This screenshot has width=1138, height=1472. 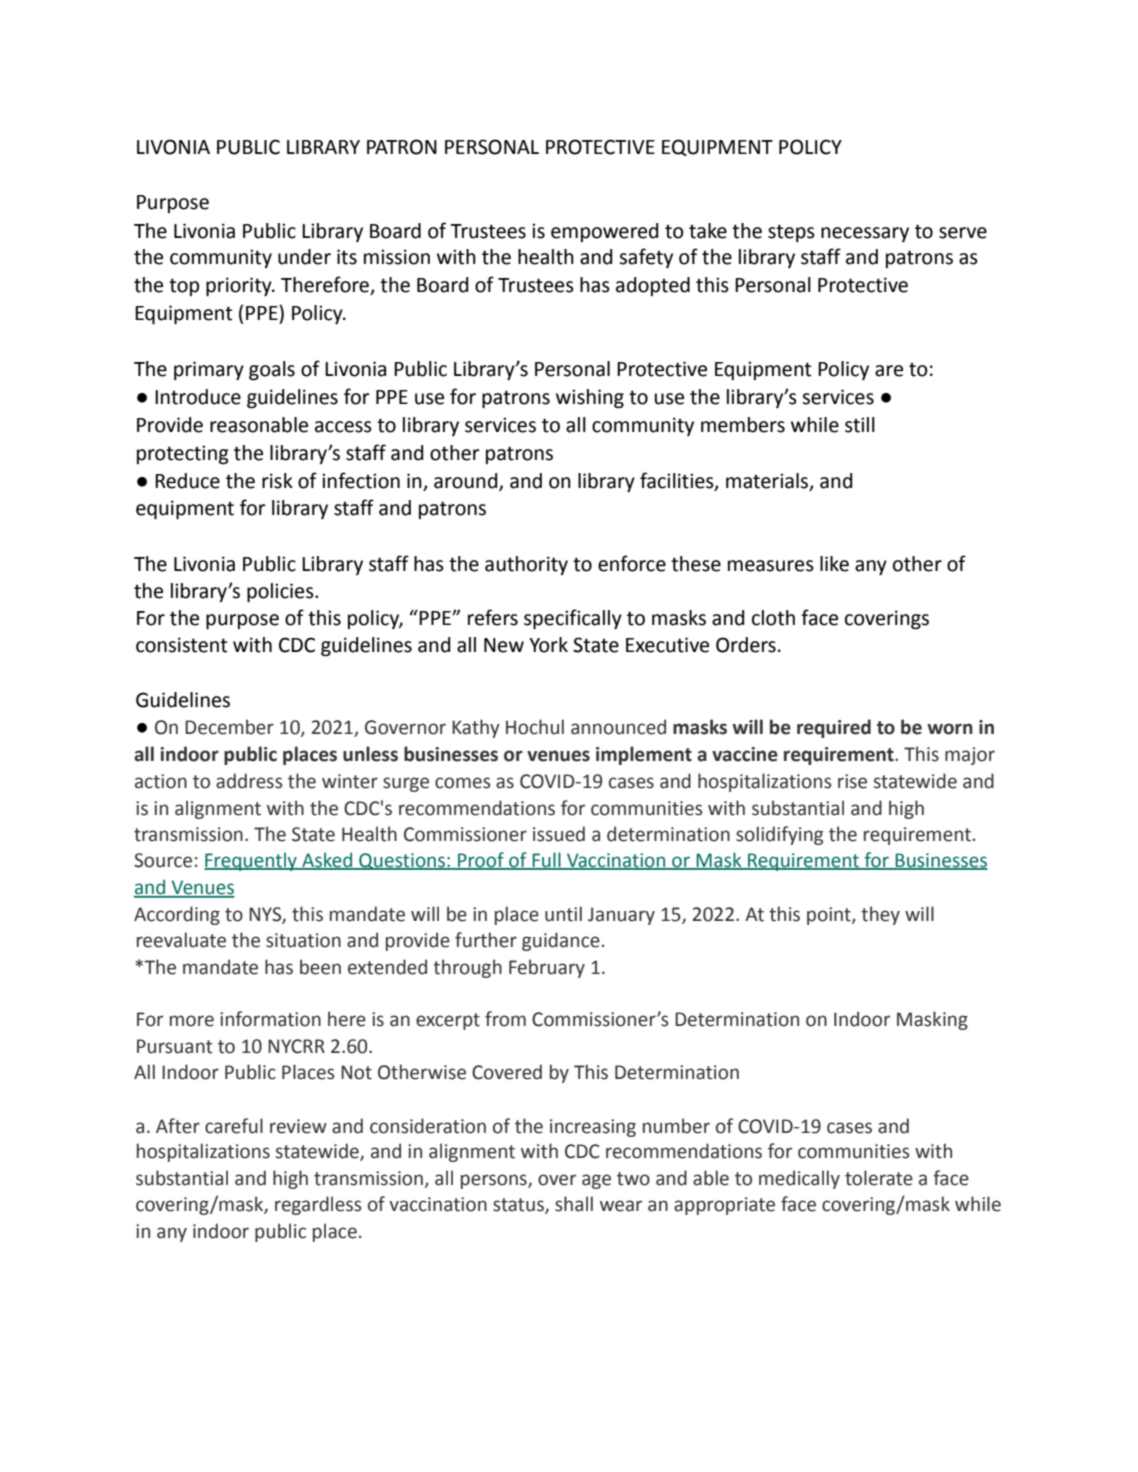 What do you see at coordinates (618, 727) in the screenshot?
I see `announced` at bounding box center [618, 727].
